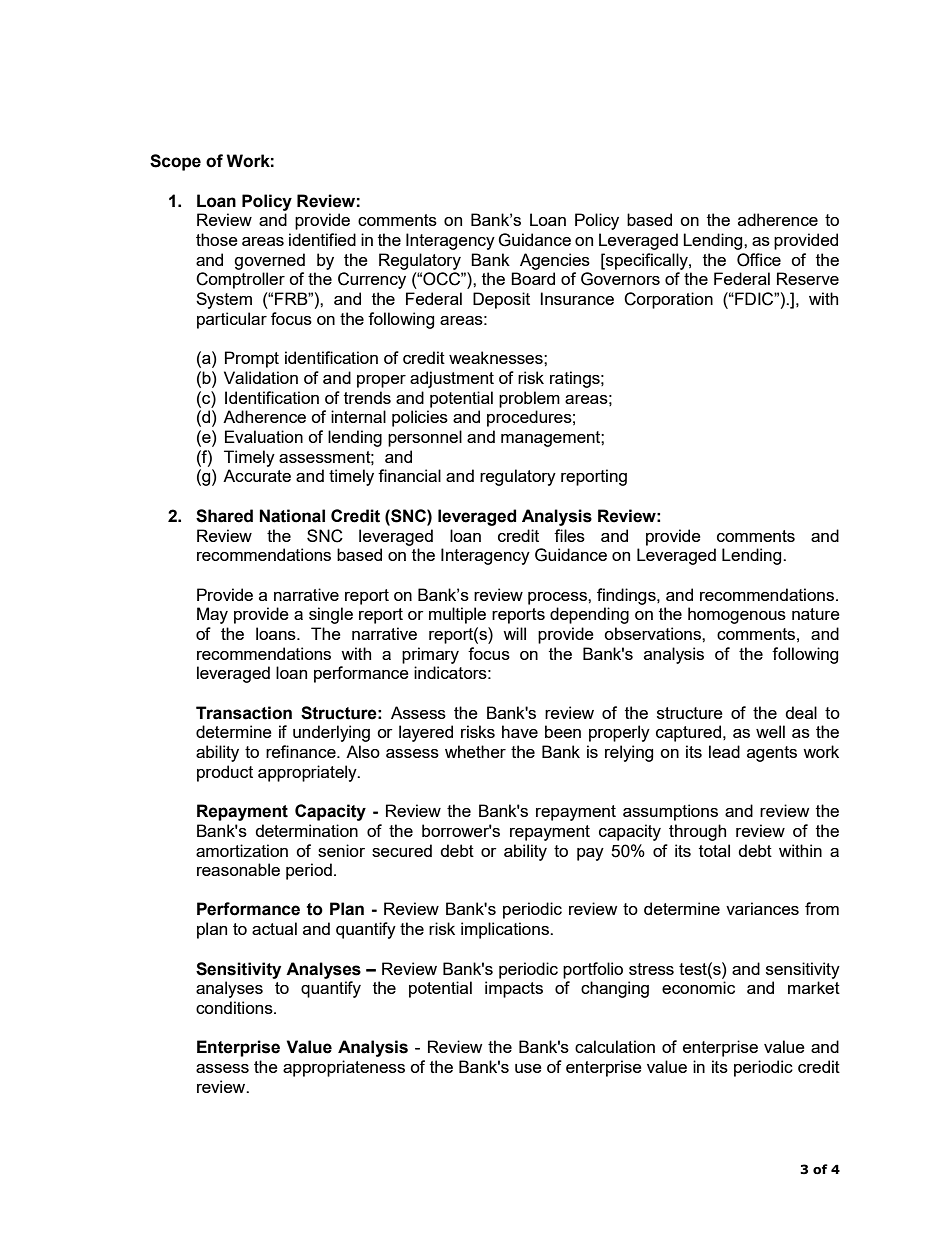 This document has width=952, height=1233. What do you see at coordinates (242, 850) in the document?
I see `amortization` at bounding box center [242, 850].
